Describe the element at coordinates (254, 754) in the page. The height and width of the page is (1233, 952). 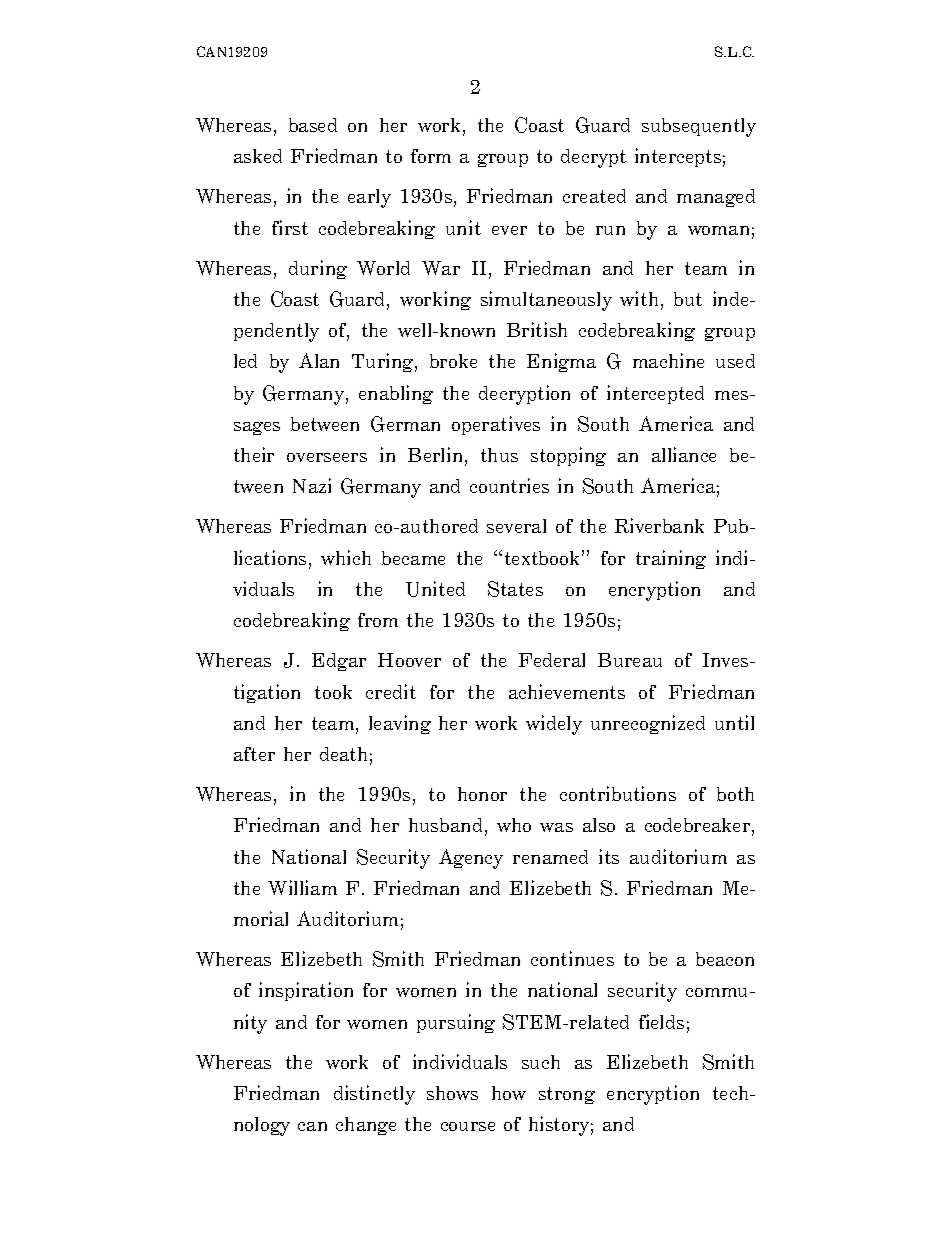
I see `after` at that location.
